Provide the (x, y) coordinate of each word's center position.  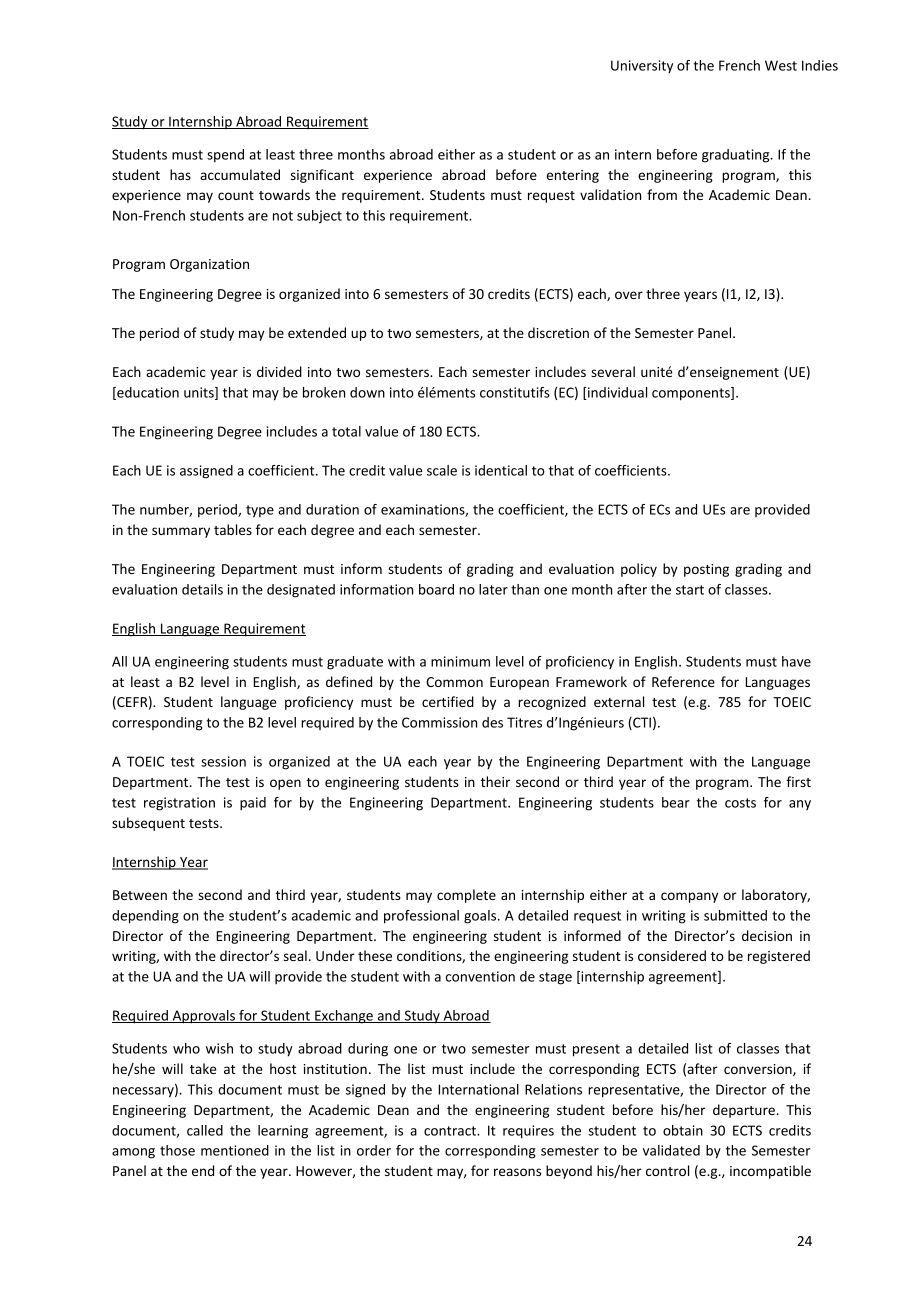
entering (573, 176)
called (205, 1130)
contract (451, 1131)
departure (744, 1111)
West (781, 65)
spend (225, 156)
